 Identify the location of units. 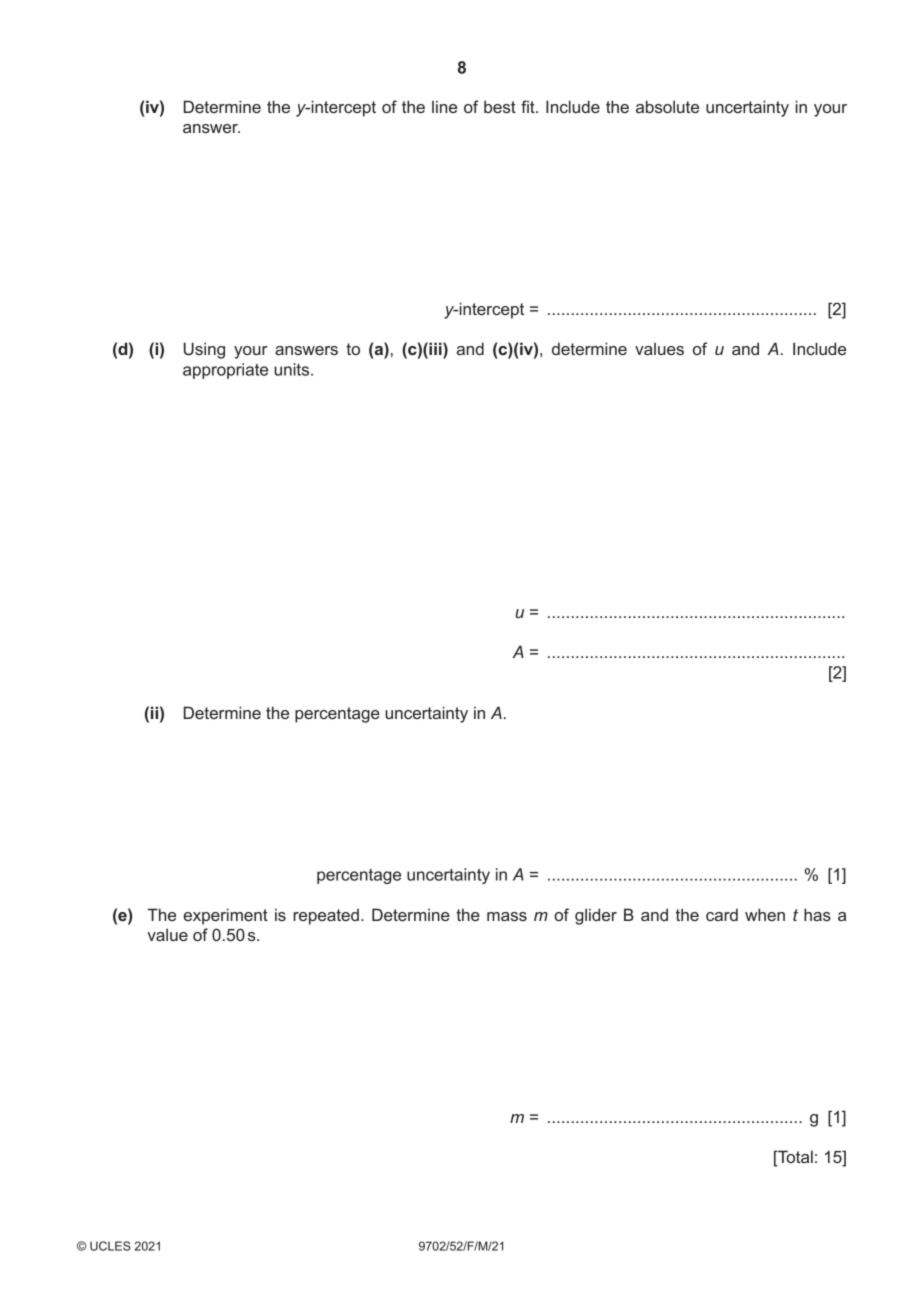
(293, 369).
